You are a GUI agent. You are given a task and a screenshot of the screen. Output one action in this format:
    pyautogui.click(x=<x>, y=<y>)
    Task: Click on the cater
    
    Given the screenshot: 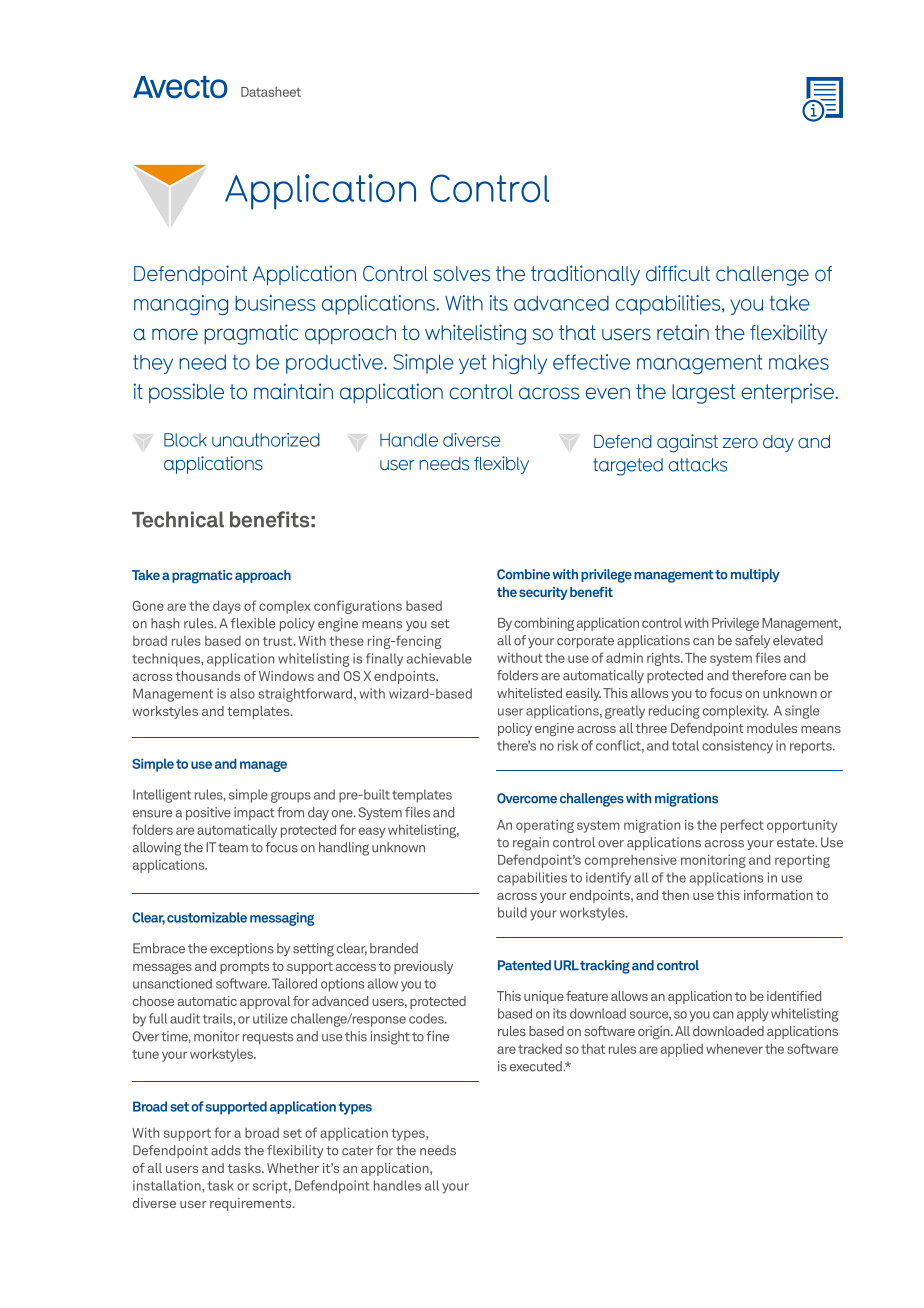 What is the action you would take?
    pyautogui.click(x=358, y=1151)
